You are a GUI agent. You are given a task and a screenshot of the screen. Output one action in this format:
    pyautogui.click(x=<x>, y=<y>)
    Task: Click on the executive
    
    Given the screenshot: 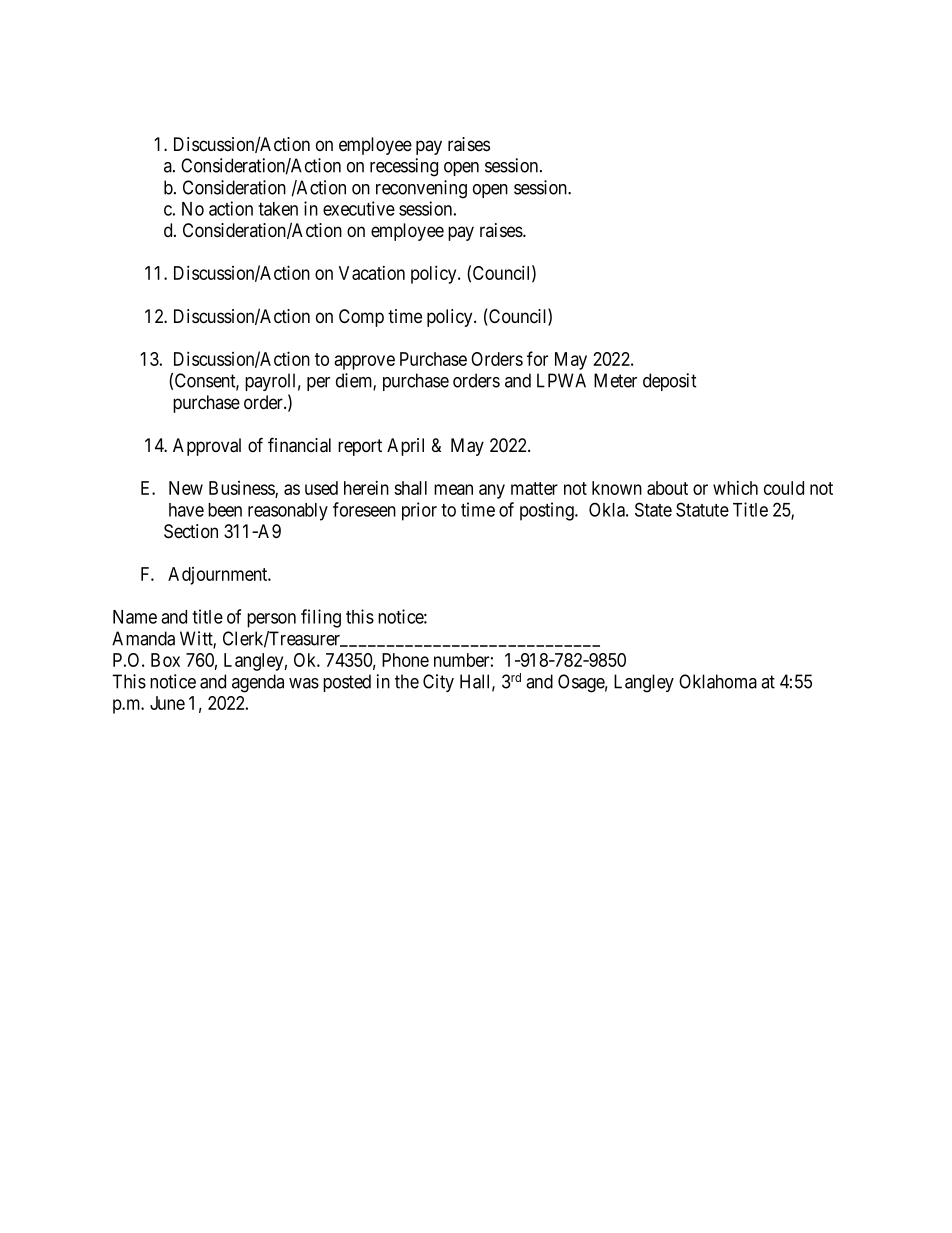 What is the action you would take?
    pyautogui.click(x=359, y=208)
